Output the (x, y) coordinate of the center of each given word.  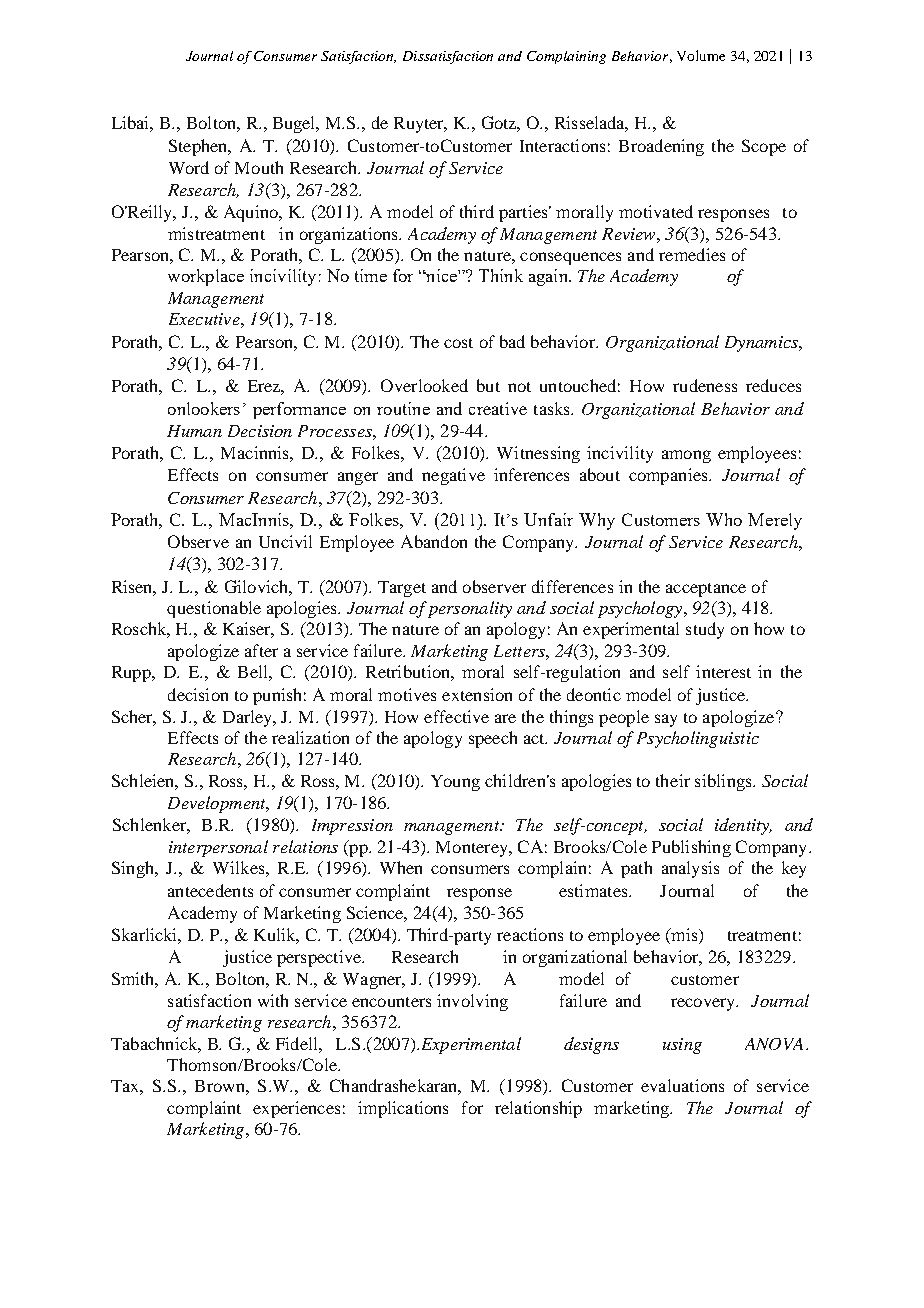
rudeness (705, 385)
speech (493, 739)
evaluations (682, 1085)
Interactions (562, 145)
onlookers (204, 408)
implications (403, 1109)
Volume (701, 55)
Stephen (199, 147)
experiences (296, 1109)
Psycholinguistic (698, 739)
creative (498, 408)
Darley (249, 718)
